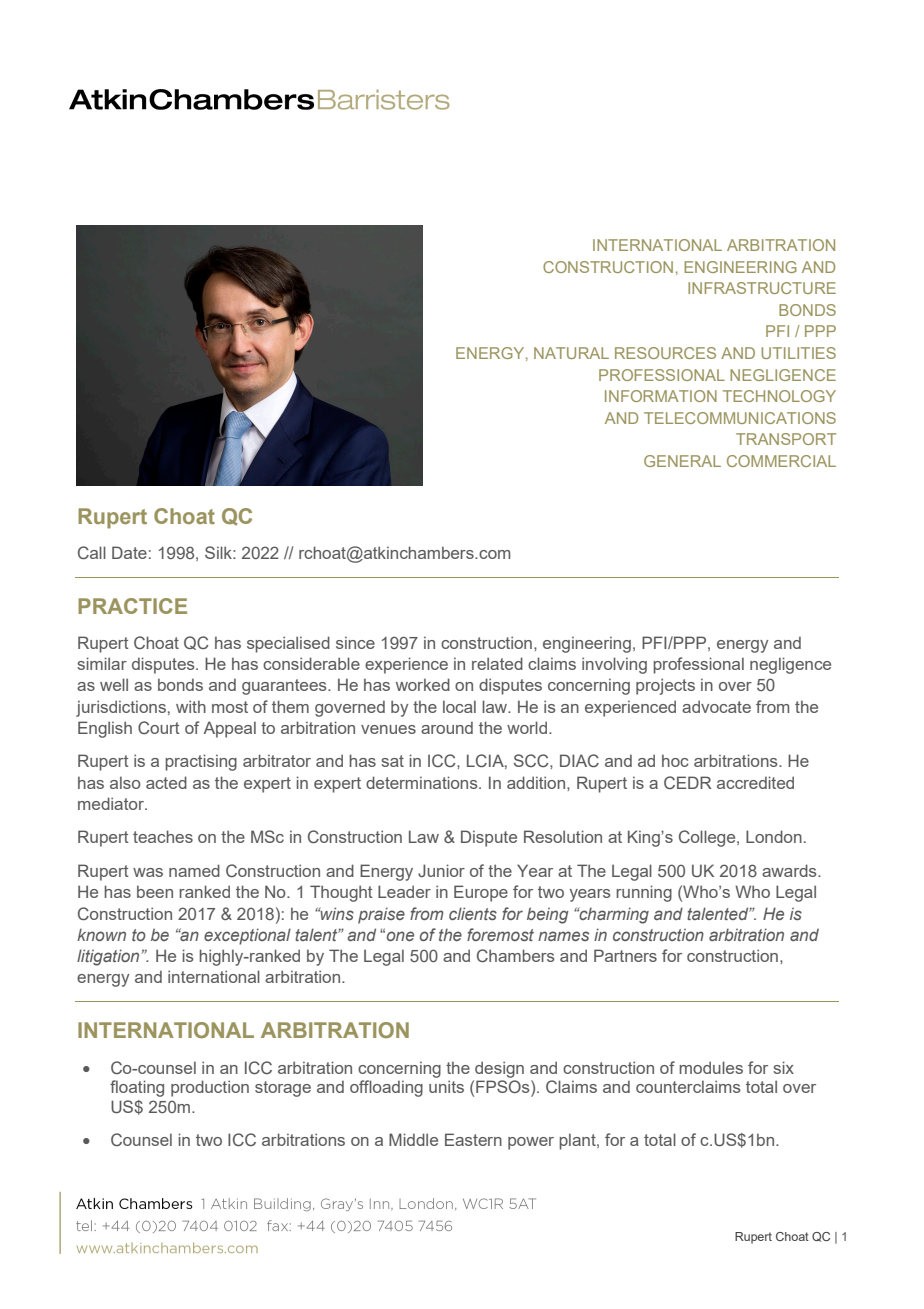  What do you see at coordinates (355, 642) in the image?
I see `since` at bounding box center [355, 642].
